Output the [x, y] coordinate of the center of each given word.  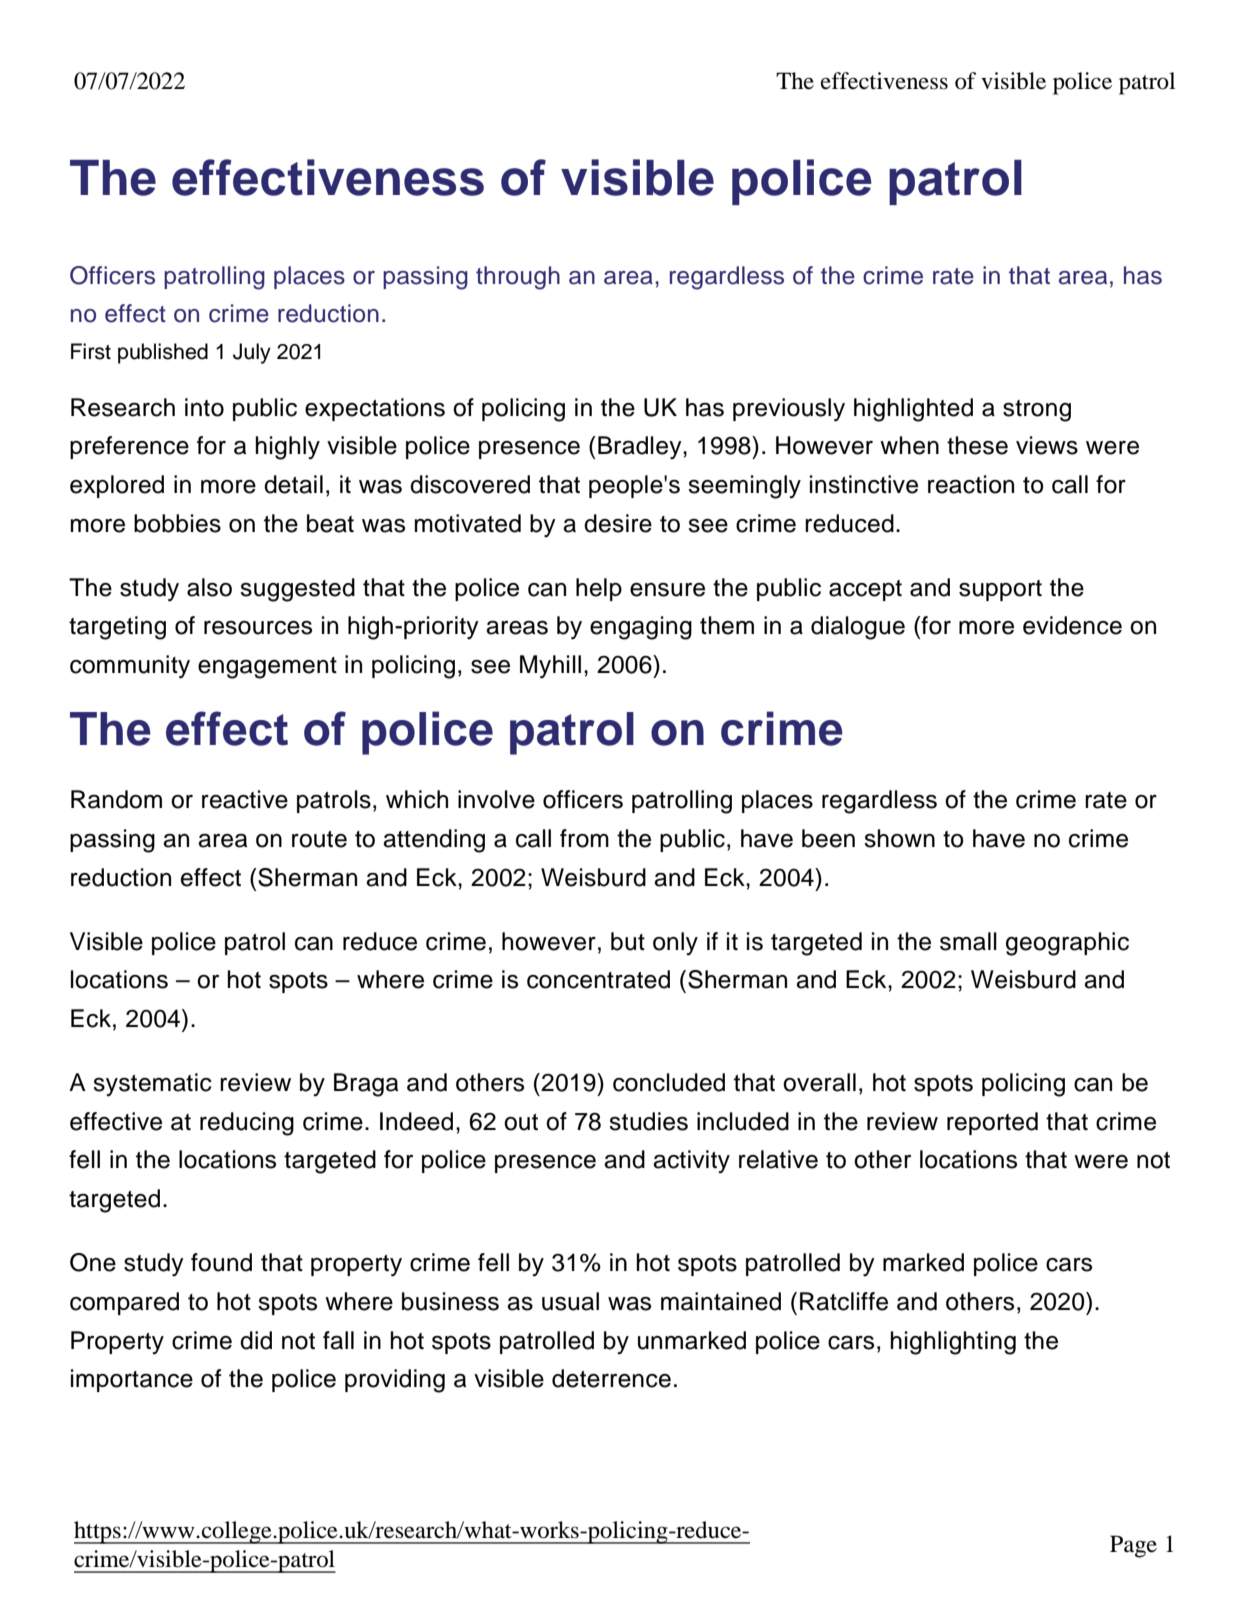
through [518, 278]
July [252, 353]
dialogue [858, 628]
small [968, 941]
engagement [267, 668]
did [256, 1340]
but [628, 941]
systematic [152, 1085]
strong [1037, 411]
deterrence [611, 1378]
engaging [641, 628]
